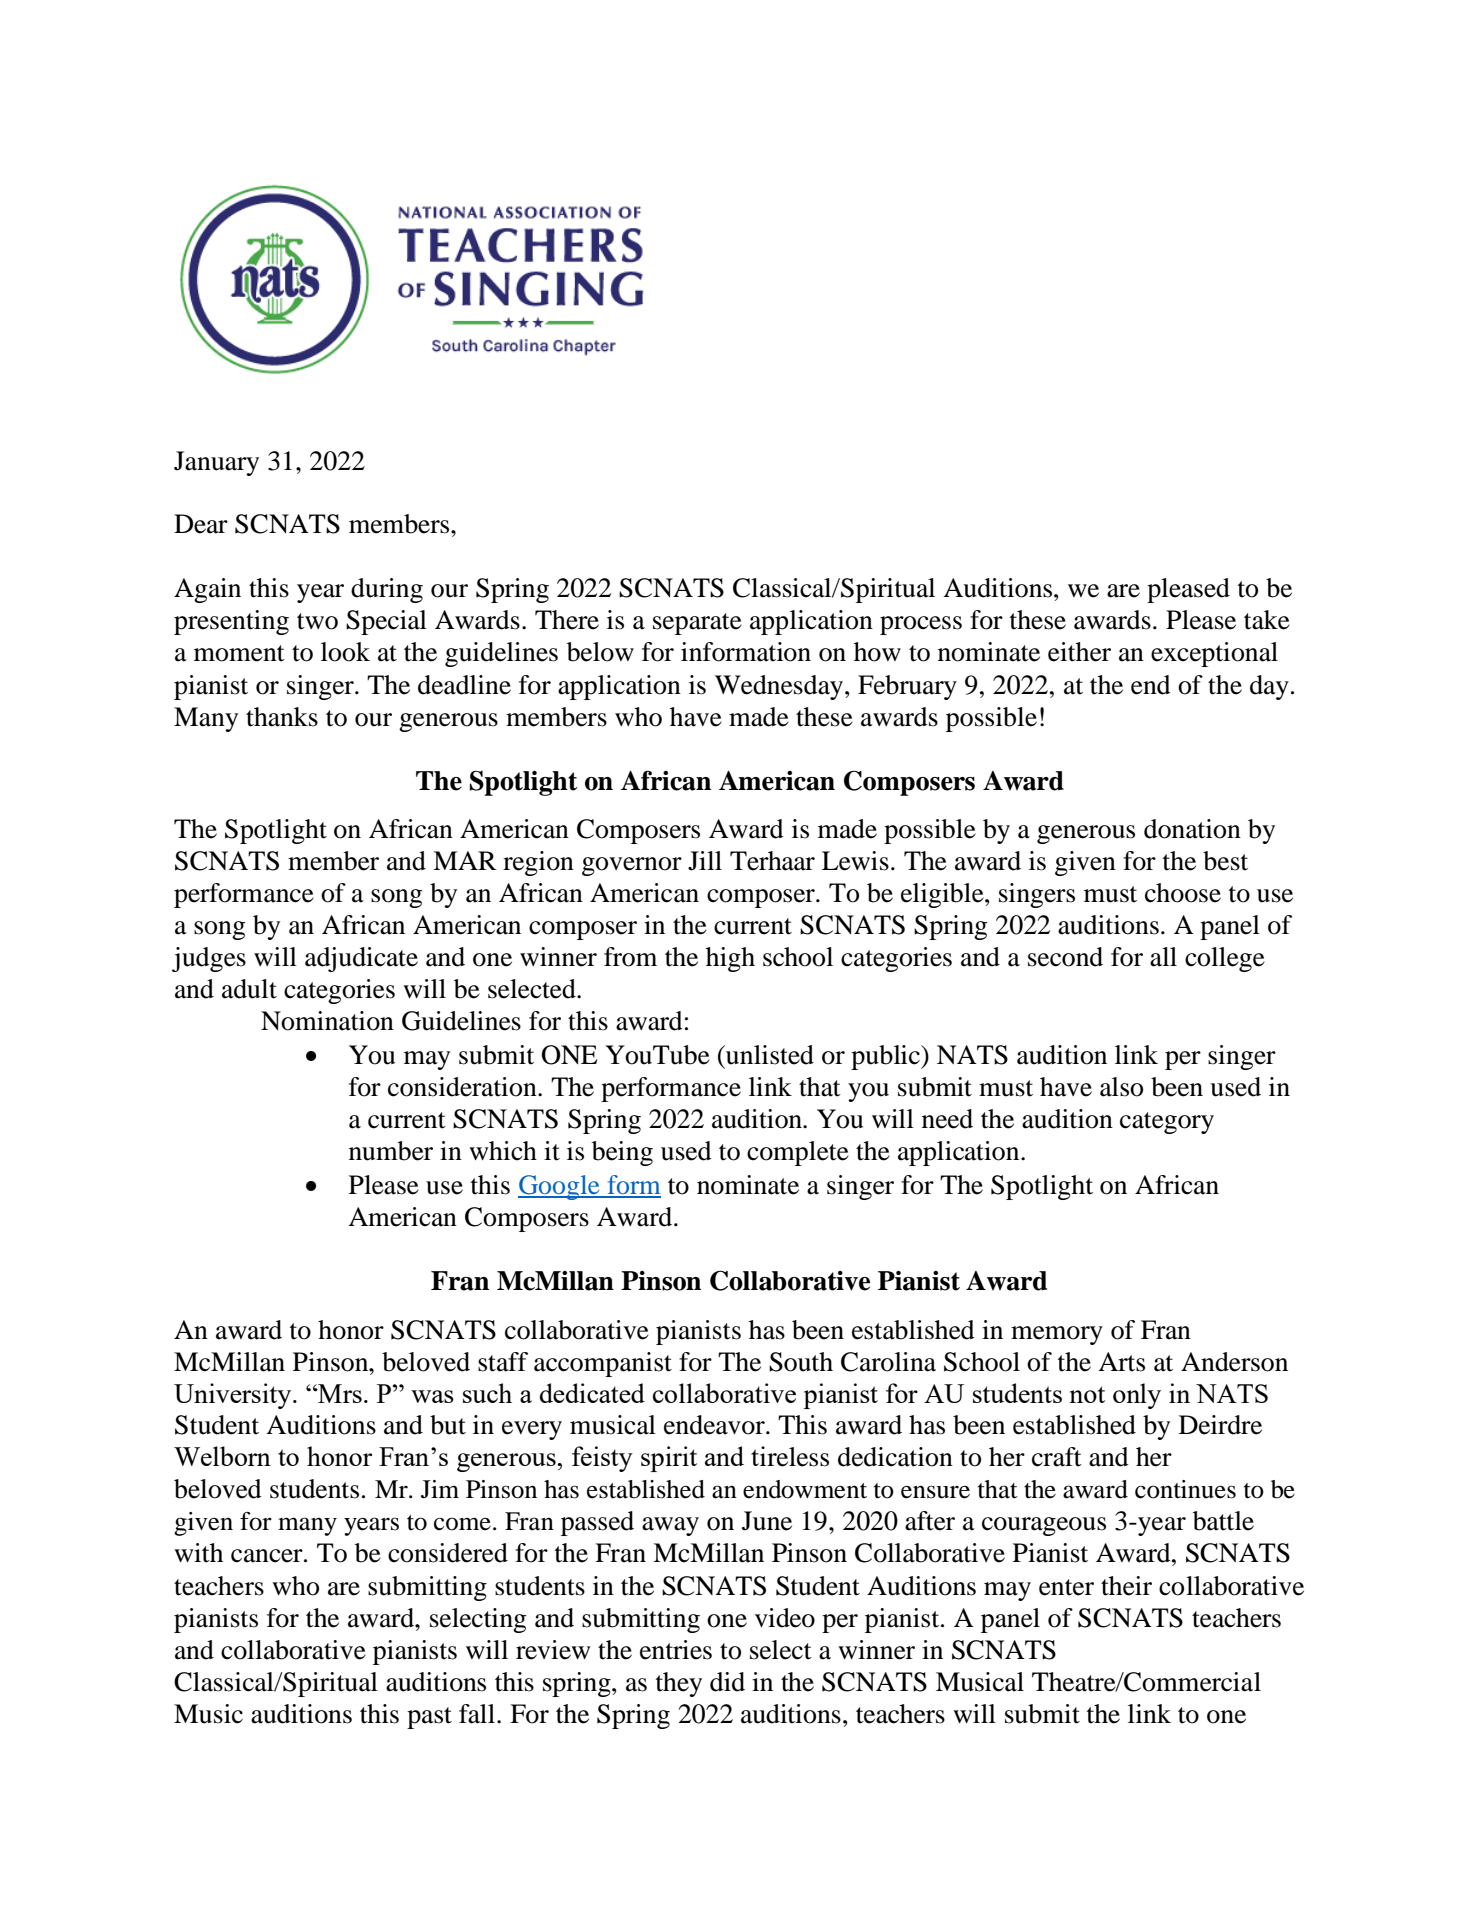  Describe the element at coordinates (216, 463) in the screenshot. I see `January` at that location.
